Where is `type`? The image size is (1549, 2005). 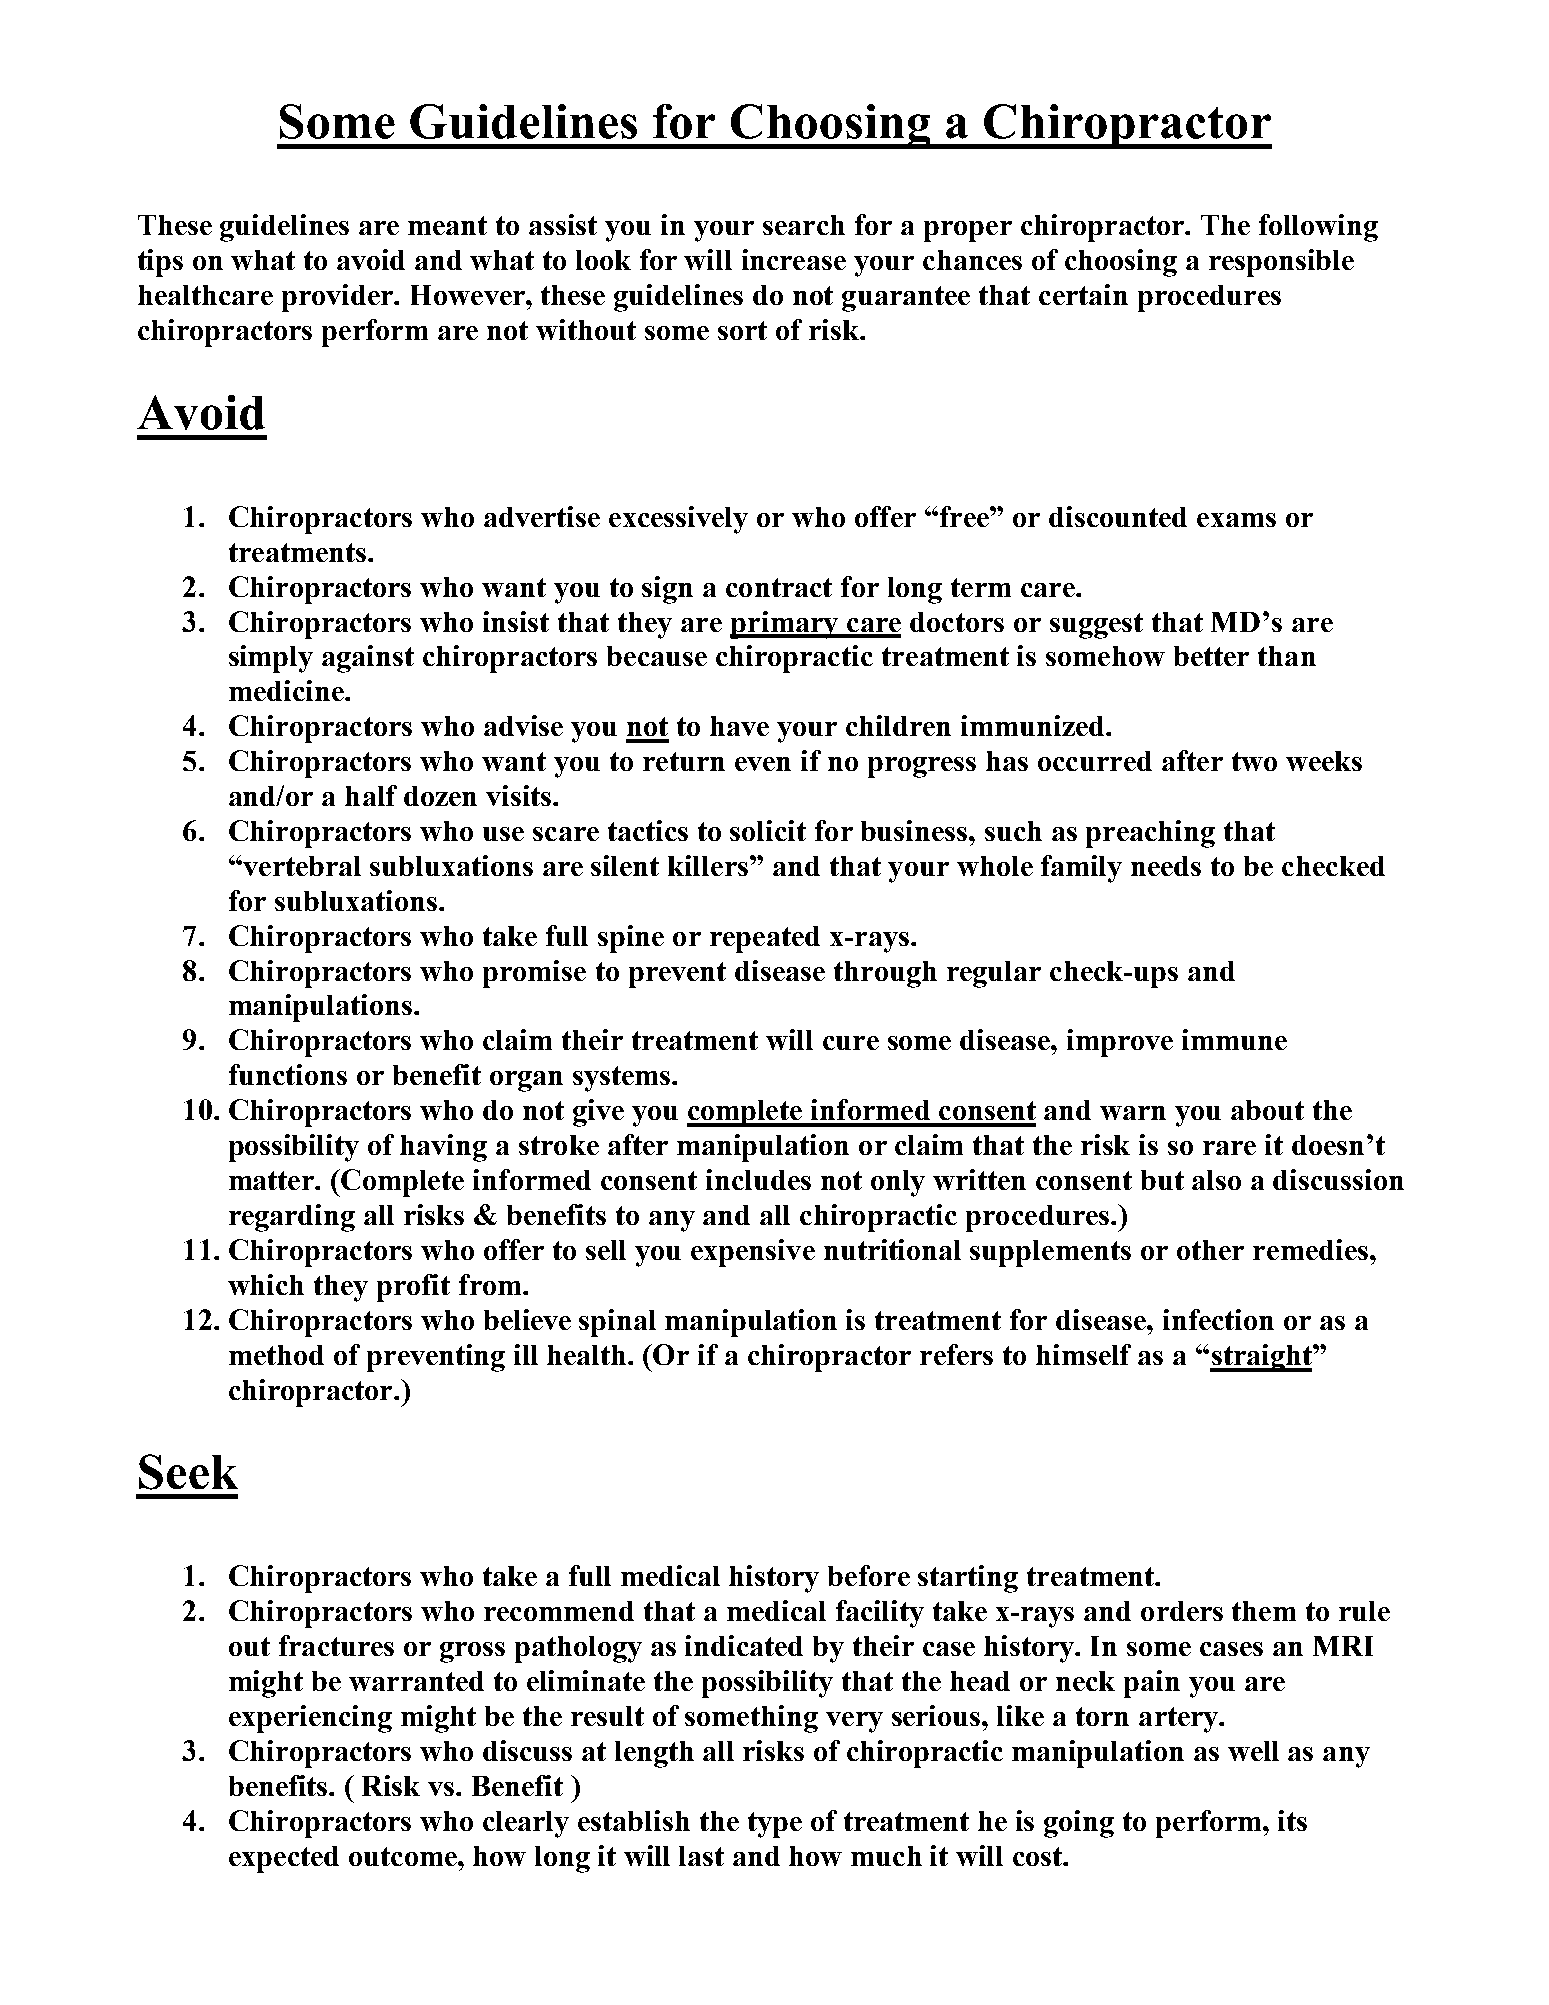
type is located at coordinates (775, 1825).
